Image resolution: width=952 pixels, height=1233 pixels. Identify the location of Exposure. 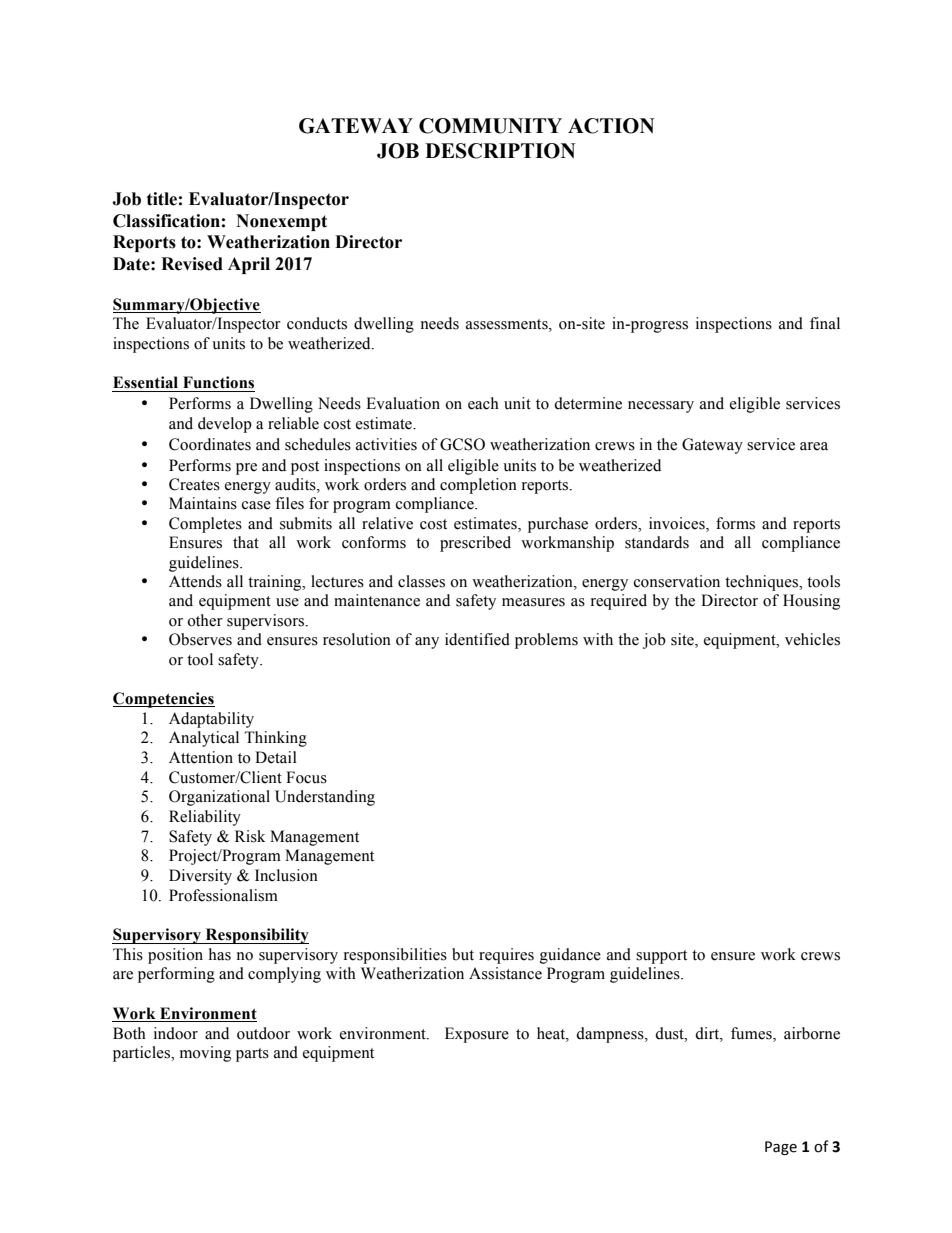
(477, 1035).
